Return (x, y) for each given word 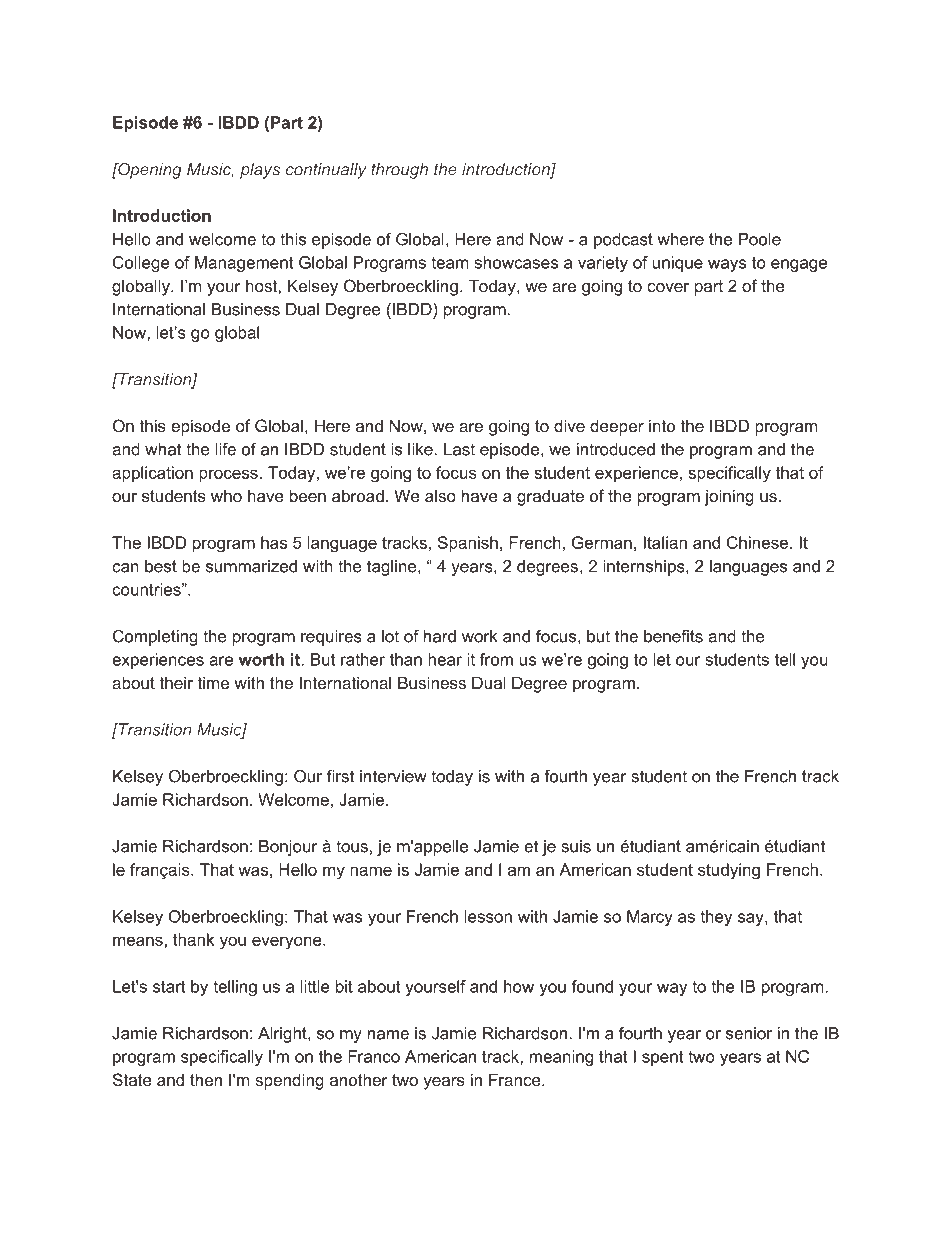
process (228, 475)
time (213, 682)
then (206, 1079)
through (399, 171)
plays (260, 171)
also (440, 495)
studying (729, 871)
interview (393, 776)
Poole (760, 239)
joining (729, 497)
